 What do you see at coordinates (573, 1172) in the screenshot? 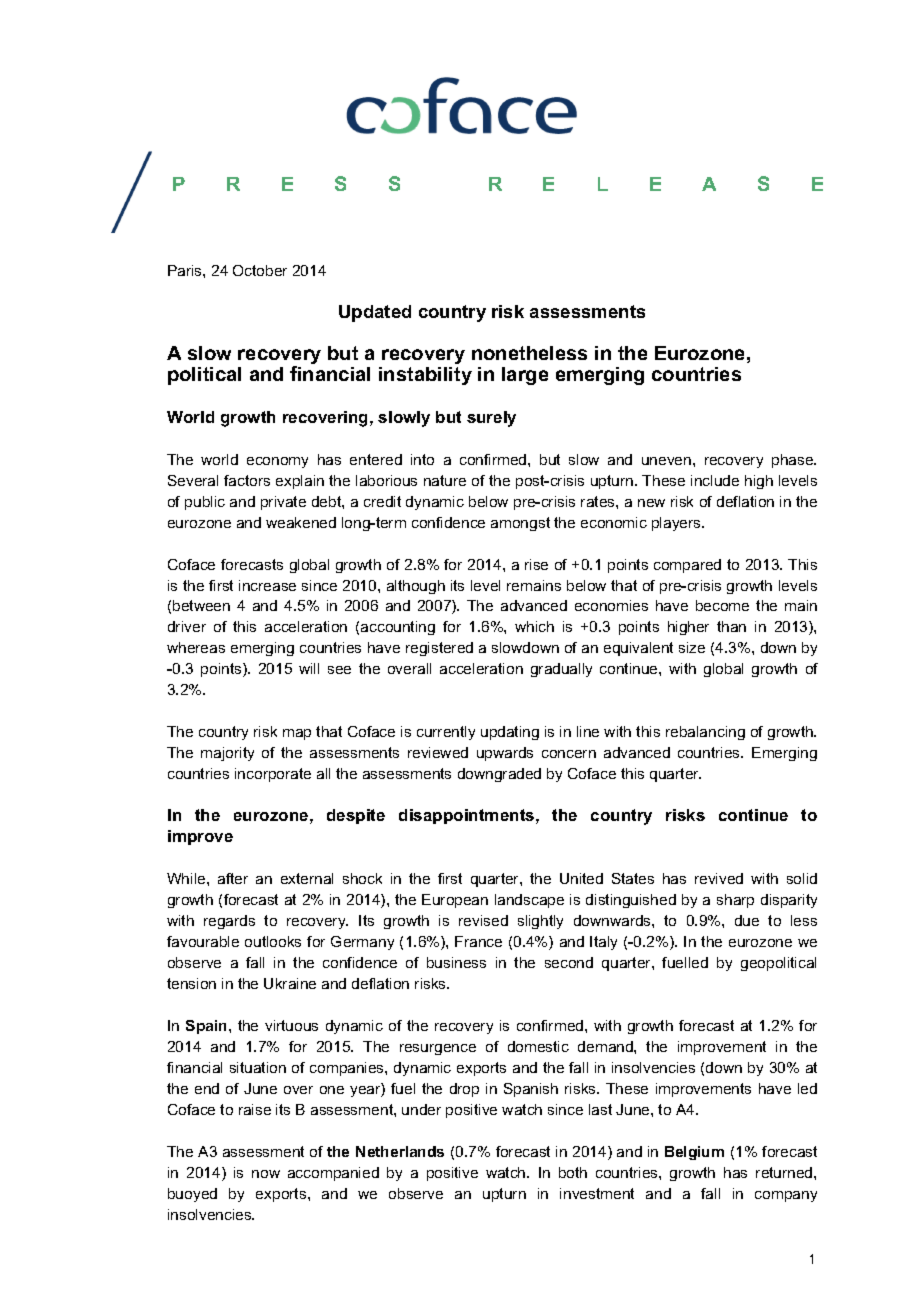
I see `both` at bounding box center [573, 1172].
